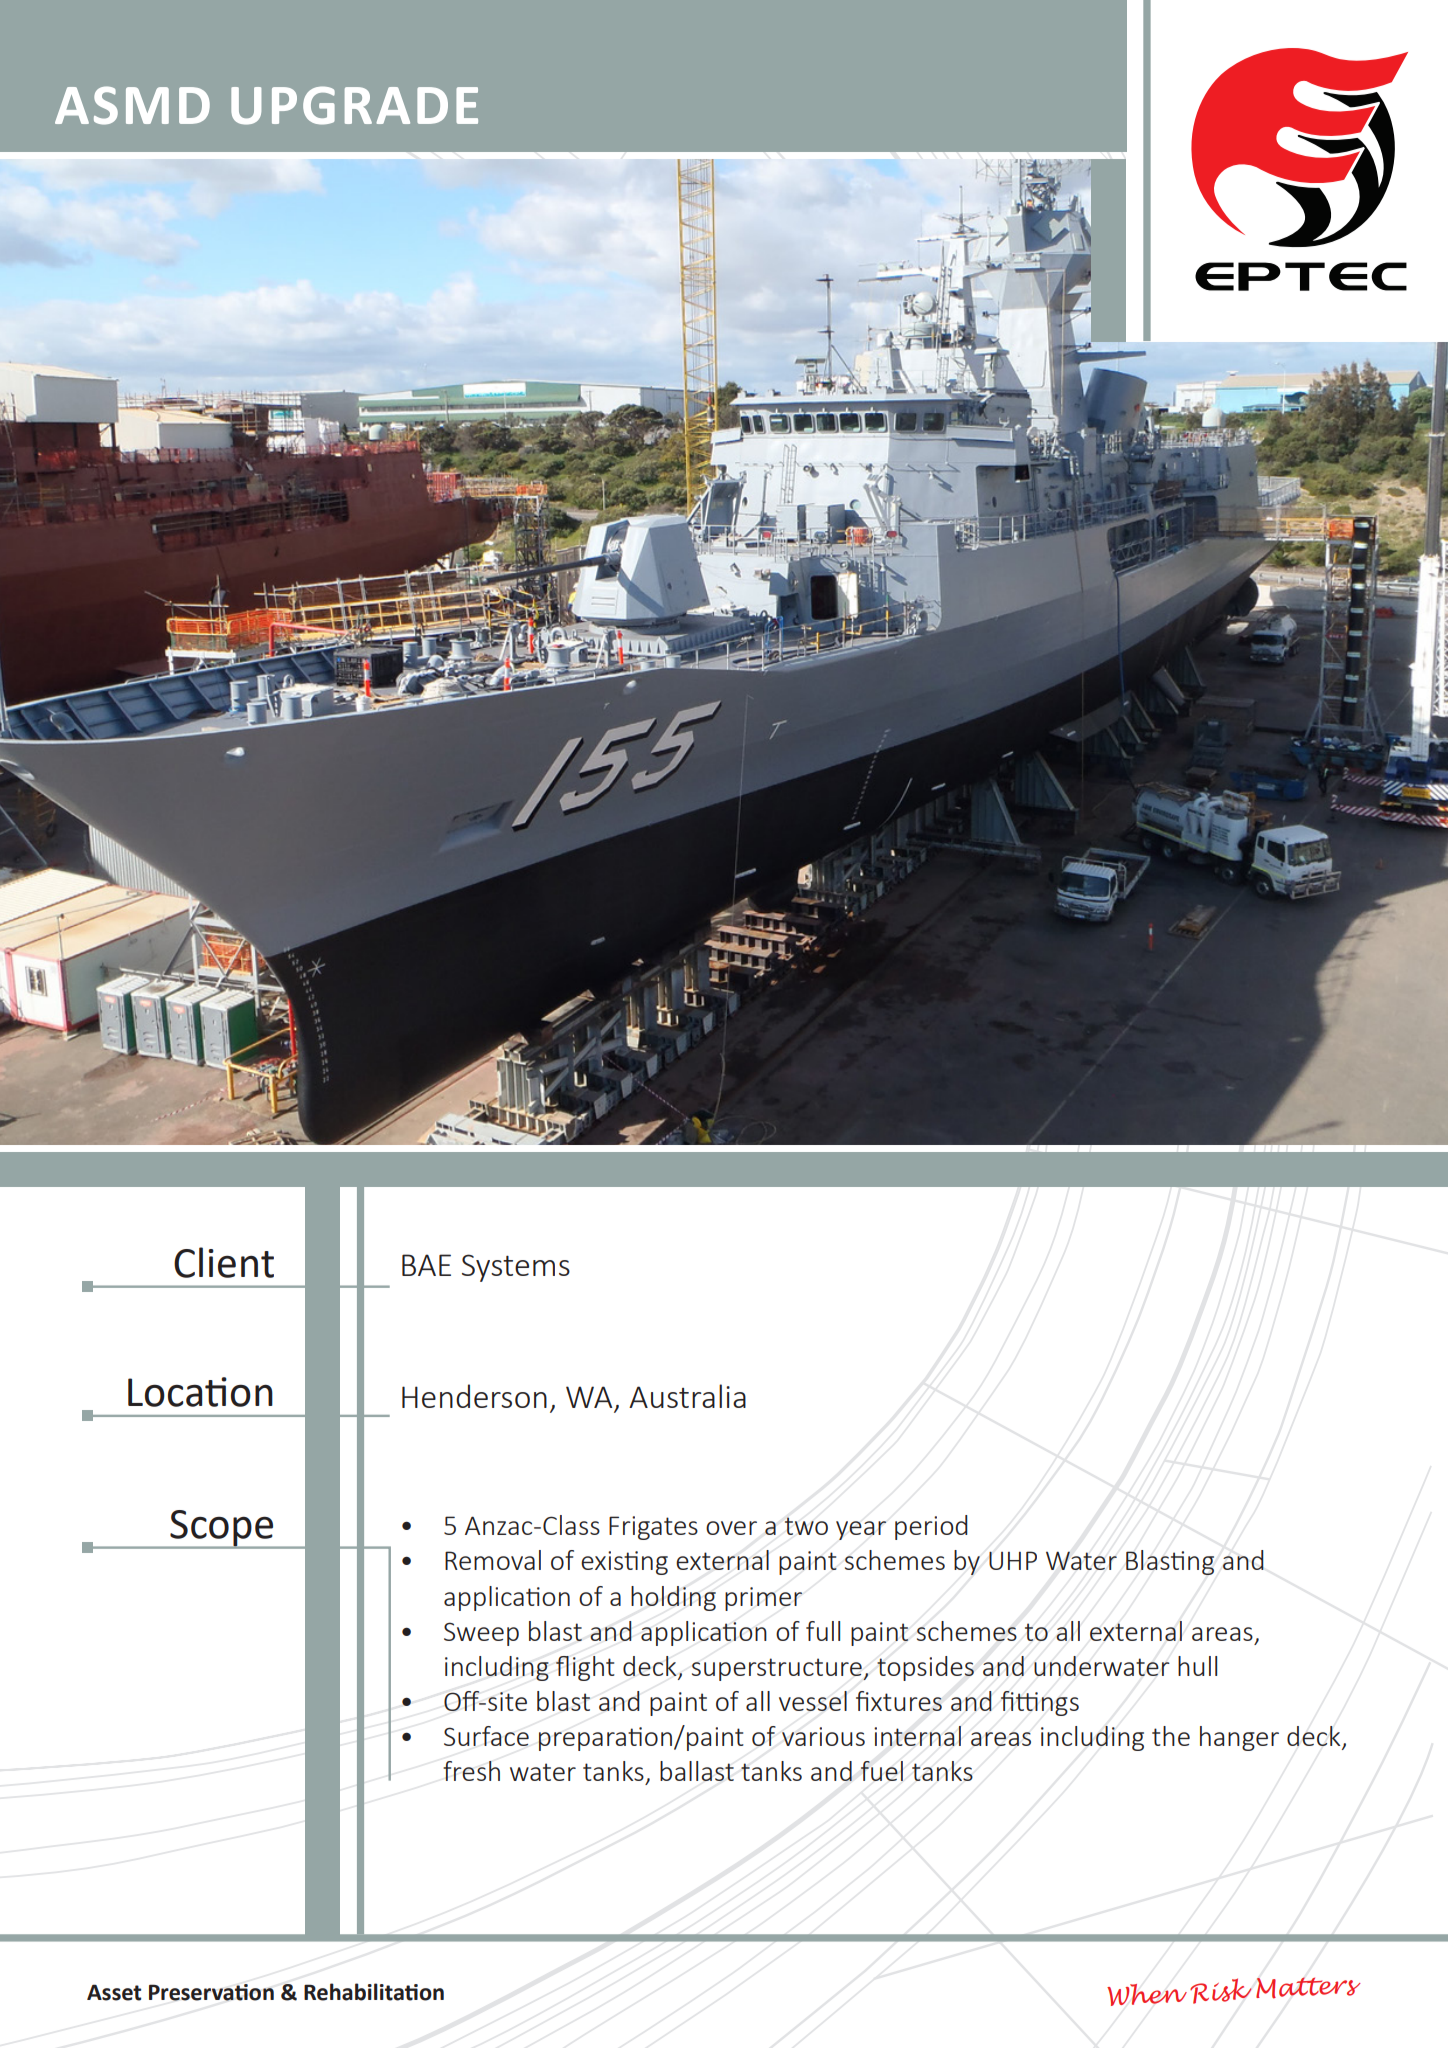 The image size is (1448, 2048). Describe the element at coordinates (516, 1268) in the screenshot. I see `Systems` at that location.
